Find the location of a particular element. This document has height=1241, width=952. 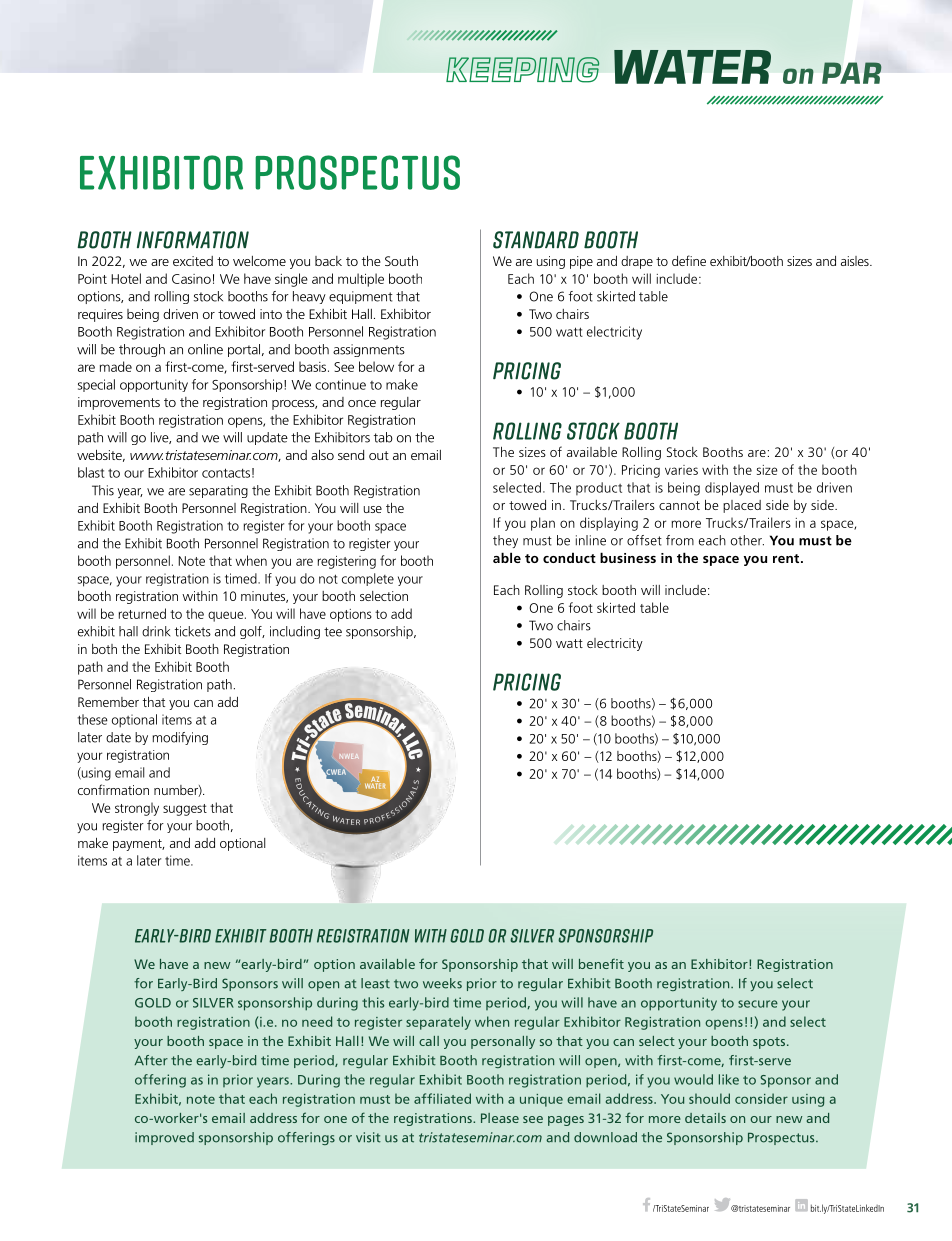

improvements is located at coordinates (119, 403).
